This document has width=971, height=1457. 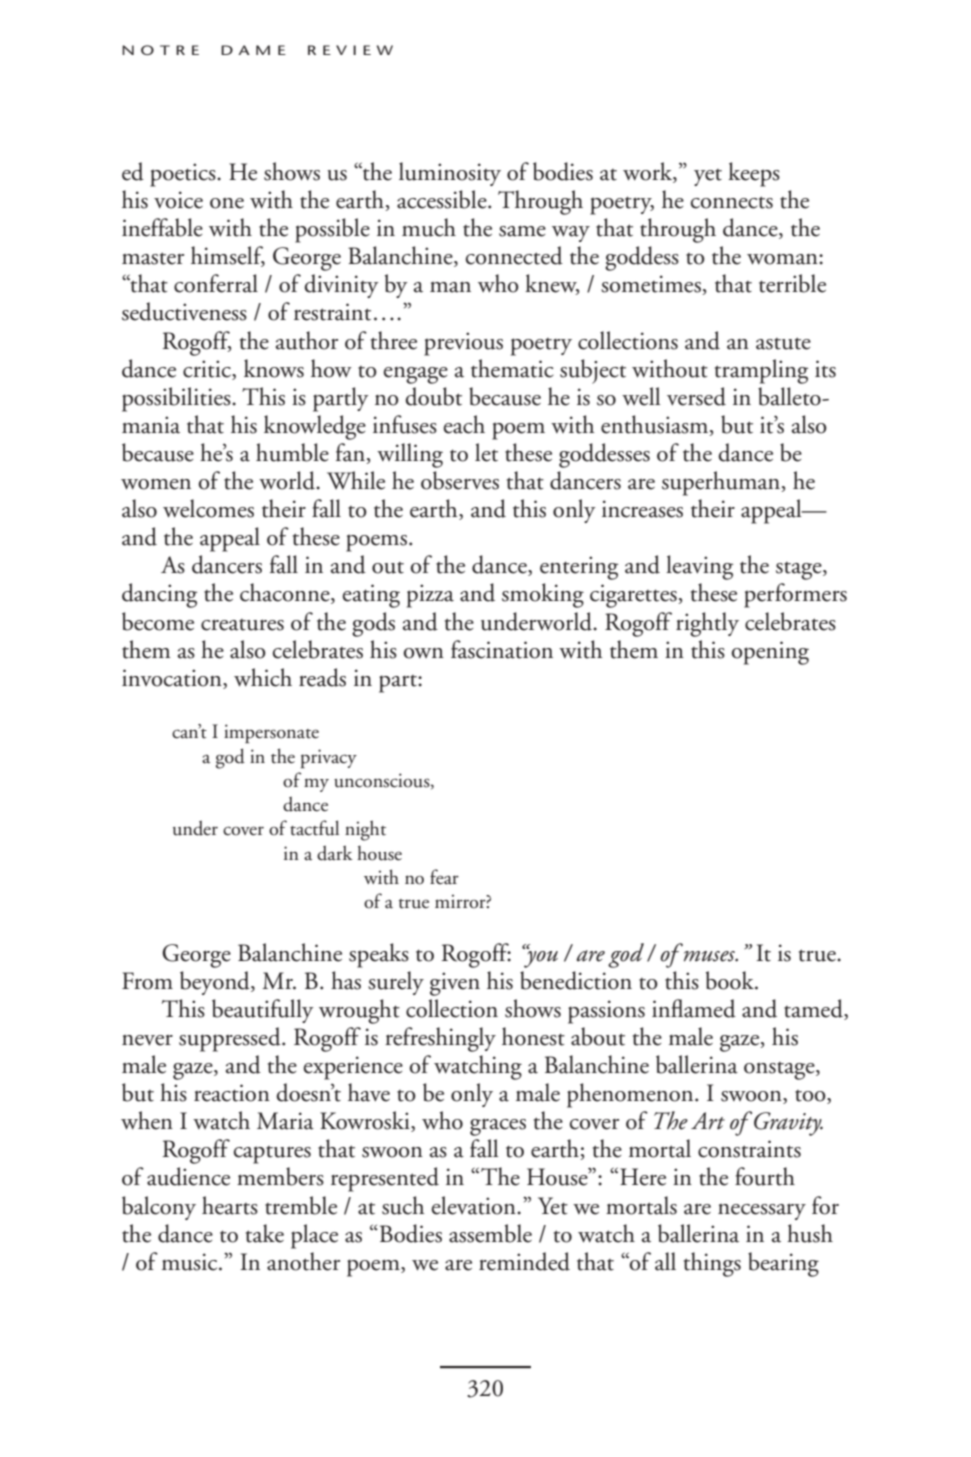 What do you see at coordinates (770, 653) in the document?
I see `opening` at bounding box center [770, 653].
